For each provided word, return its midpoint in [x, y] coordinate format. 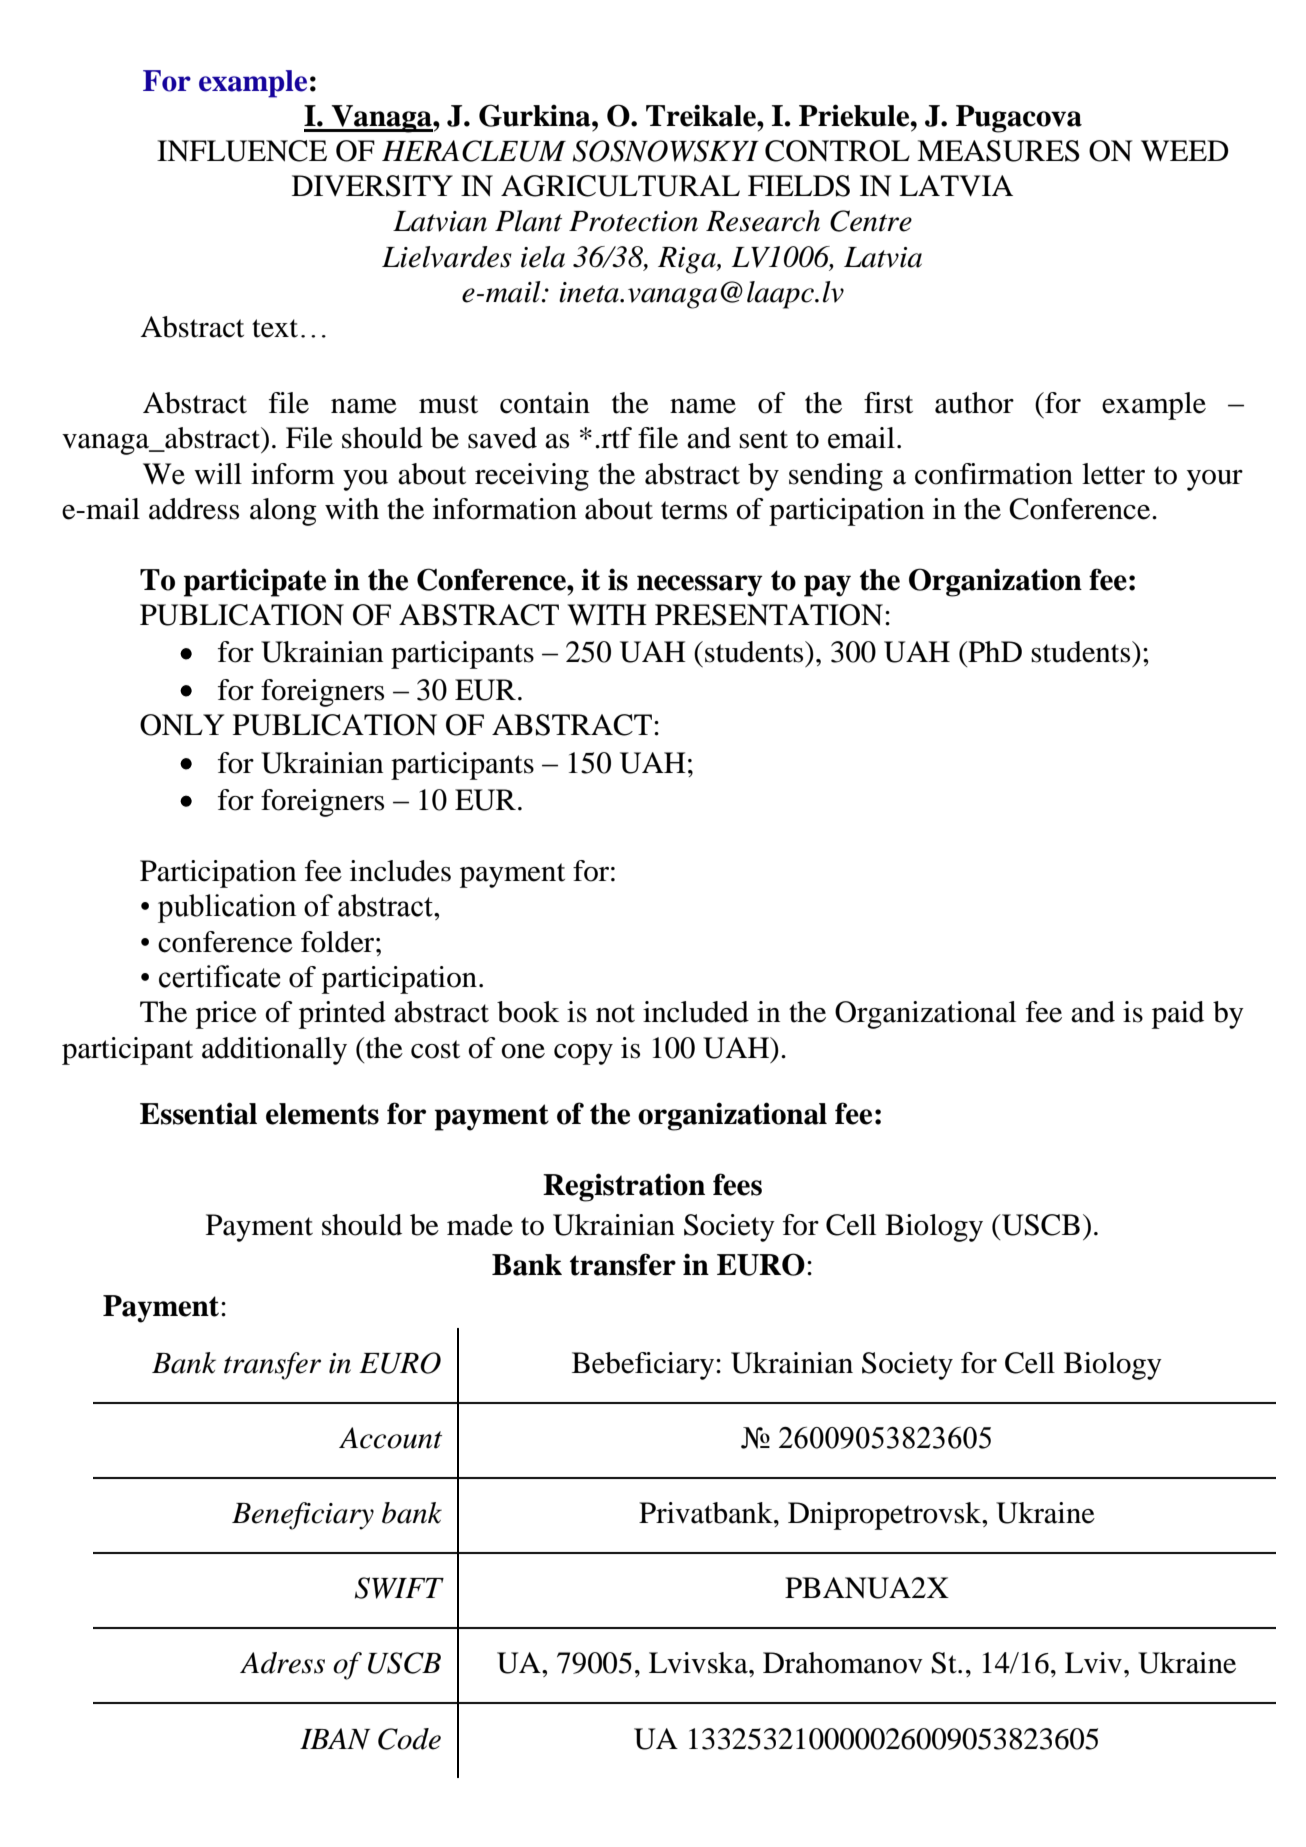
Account [390, 1438]
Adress [282, 1663]
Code [409, 1739]
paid [1178, 1015]
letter [1113, 474]
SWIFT [399, 1588]
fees [737, 1184]
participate [255, 582]
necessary [700, 586]
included [696, 1012]
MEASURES [998, 151]
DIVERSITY [372, 186]
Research [763, 221]
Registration [624, 1187]
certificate [220, 976]
